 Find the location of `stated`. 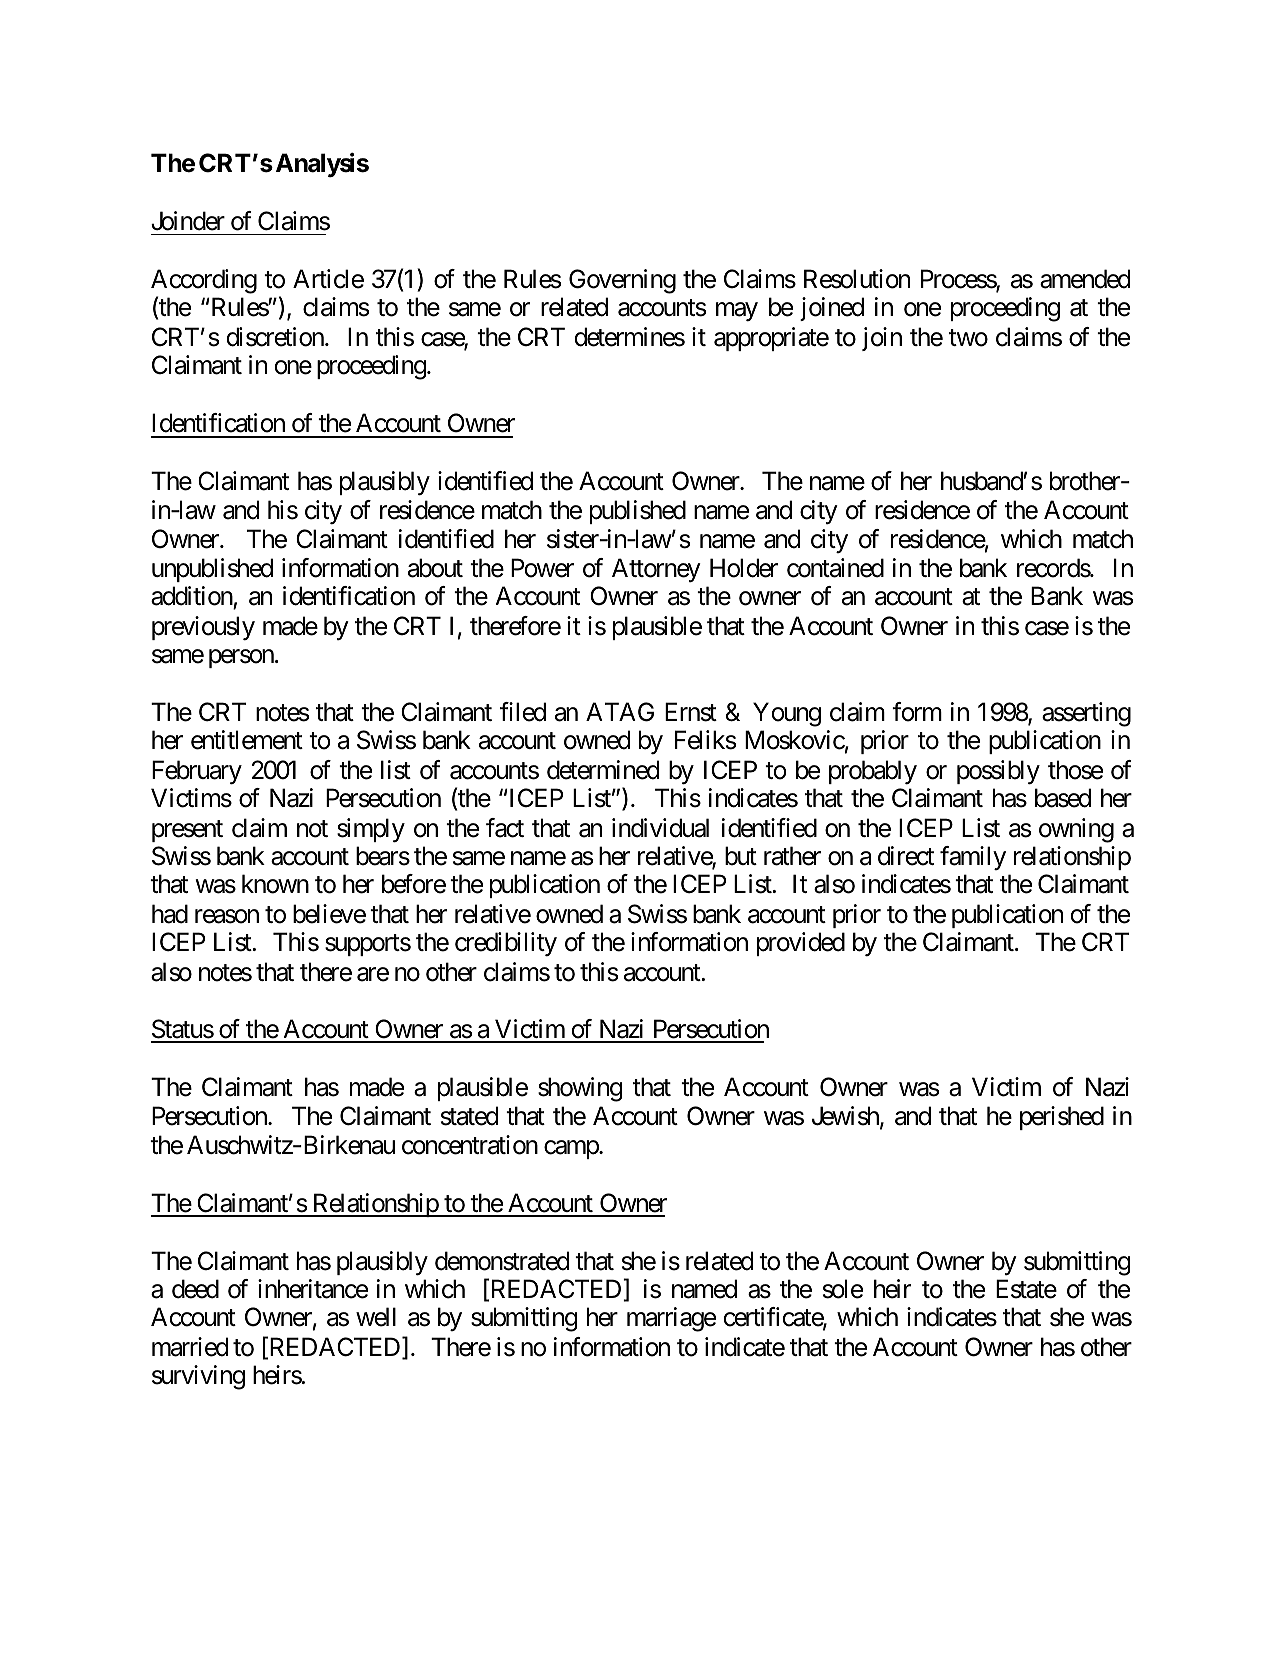

stated is located at coordinates (469, 1116).
